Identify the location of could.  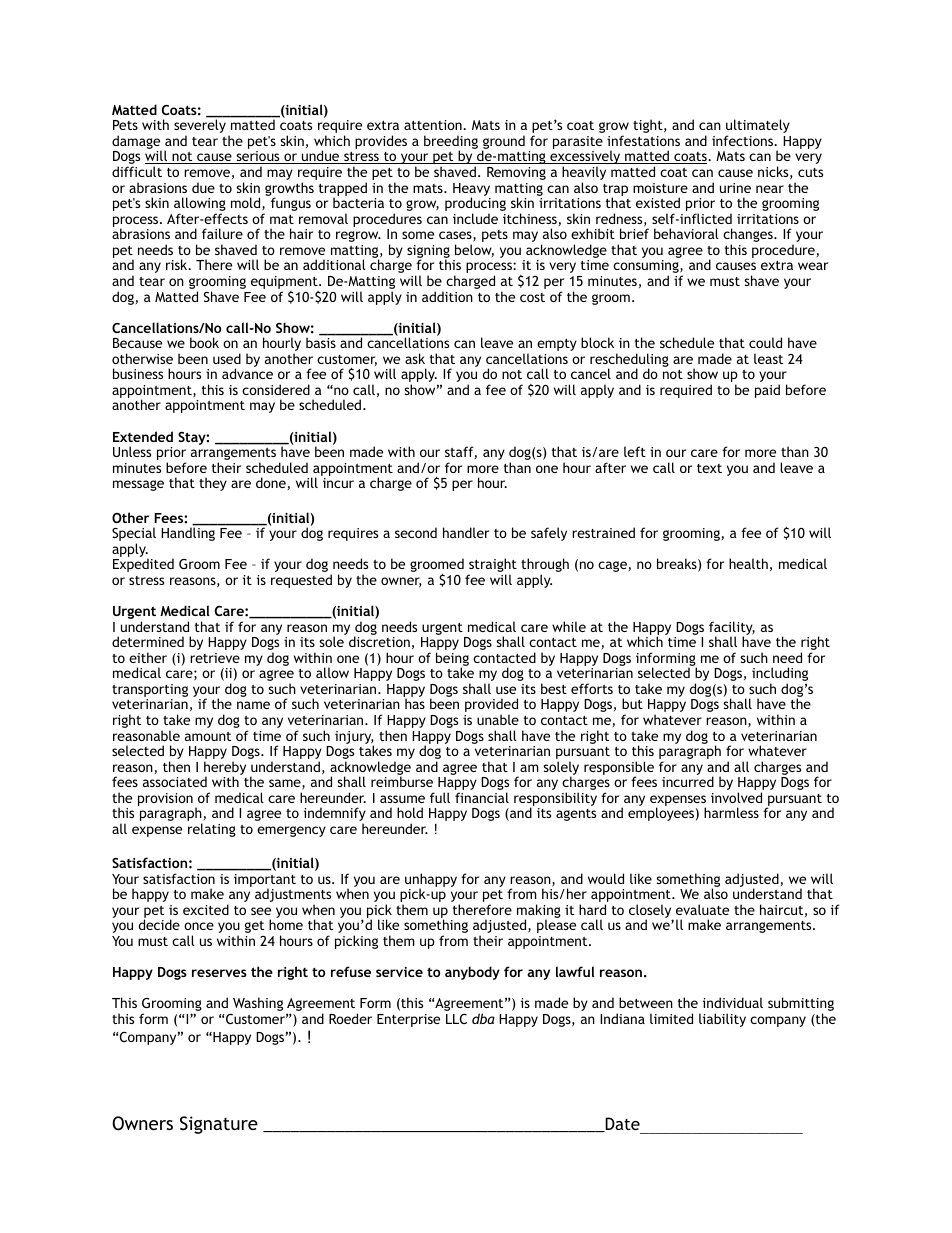
(765, 342).
